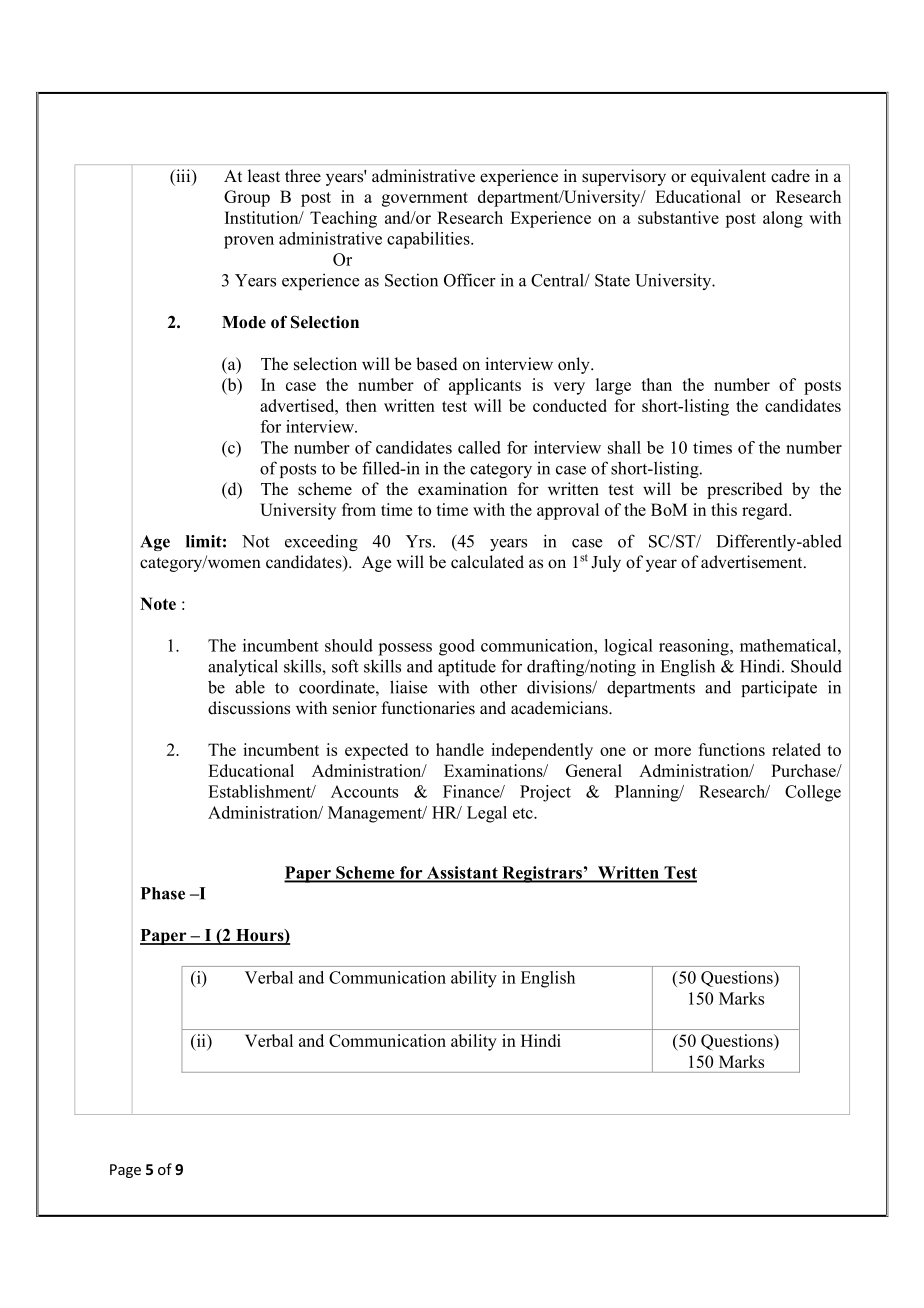  I want to click on reasoning, so click(695, 647).
